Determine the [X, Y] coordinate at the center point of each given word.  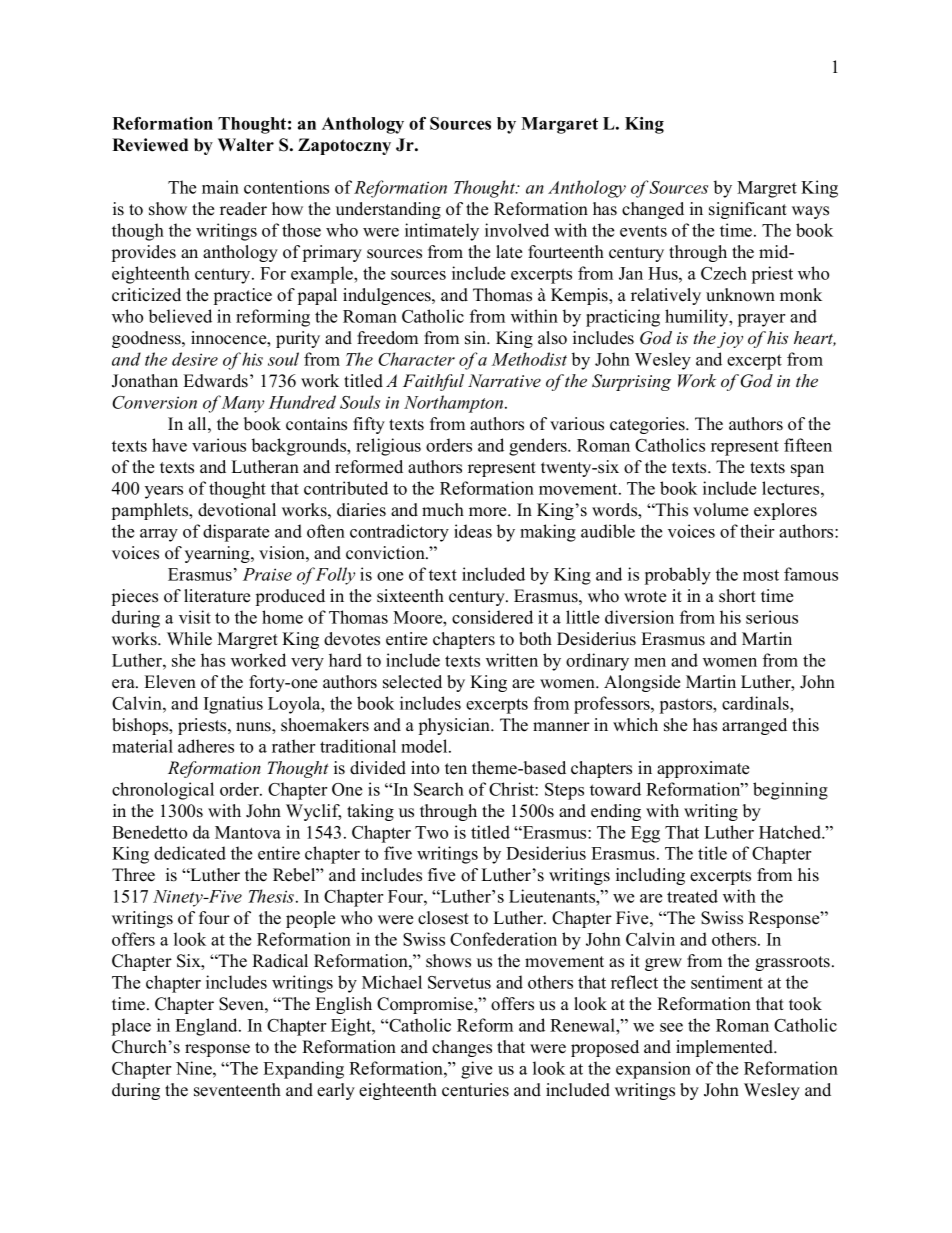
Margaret [559, 125]
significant [748, 210]
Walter [246, 145]
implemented [726, 1048]
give [476, 1070]
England [207, 1027]
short [737, 596]
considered [492, 617]
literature [217, 596]
